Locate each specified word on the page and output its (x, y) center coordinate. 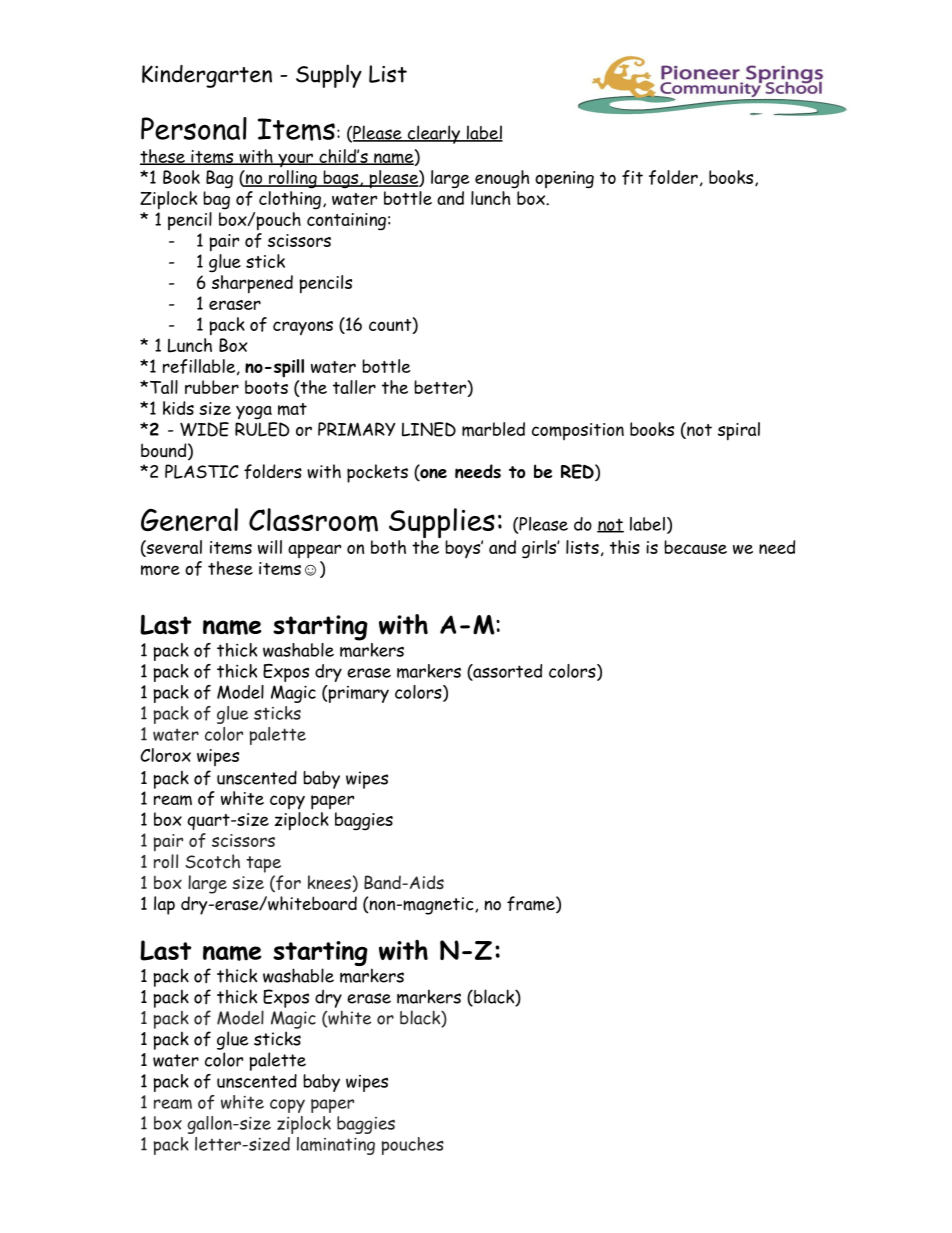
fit (632, 177)
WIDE (204, 429)
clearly (433, 134)
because (695, 547)
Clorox (165, 755)
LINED (429, 429)
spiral (739, 431)
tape (263, 864)
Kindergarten (207, 76)
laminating (336, 1146)
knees (329, 882)
